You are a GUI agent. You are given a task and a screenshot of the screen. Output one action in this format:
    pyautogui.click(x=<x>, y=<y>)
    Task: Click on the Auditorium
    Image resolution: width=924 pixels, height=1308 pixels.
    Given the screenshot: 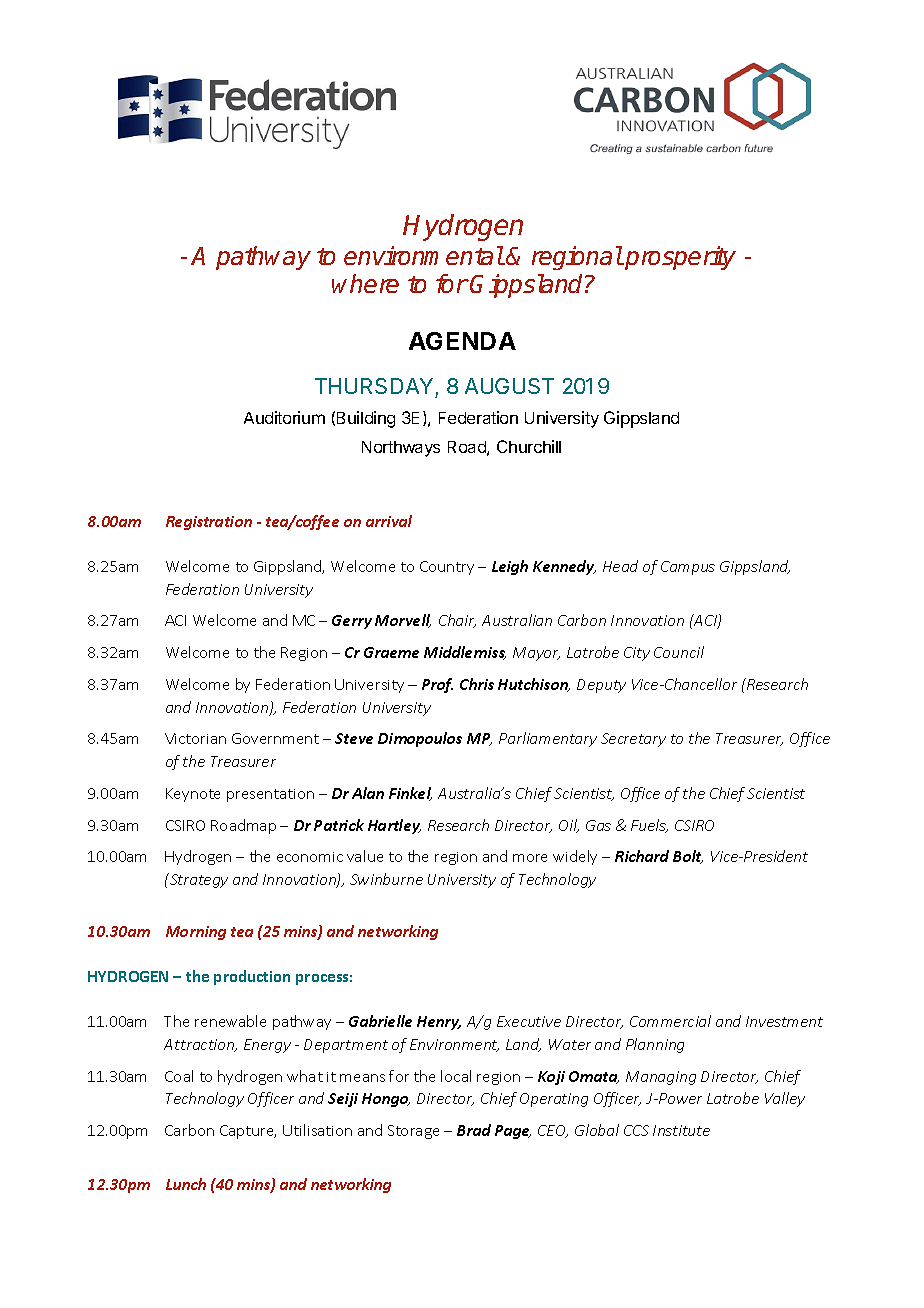 What is the action you would take?
    pyautogui.click(x=284, y=417)
